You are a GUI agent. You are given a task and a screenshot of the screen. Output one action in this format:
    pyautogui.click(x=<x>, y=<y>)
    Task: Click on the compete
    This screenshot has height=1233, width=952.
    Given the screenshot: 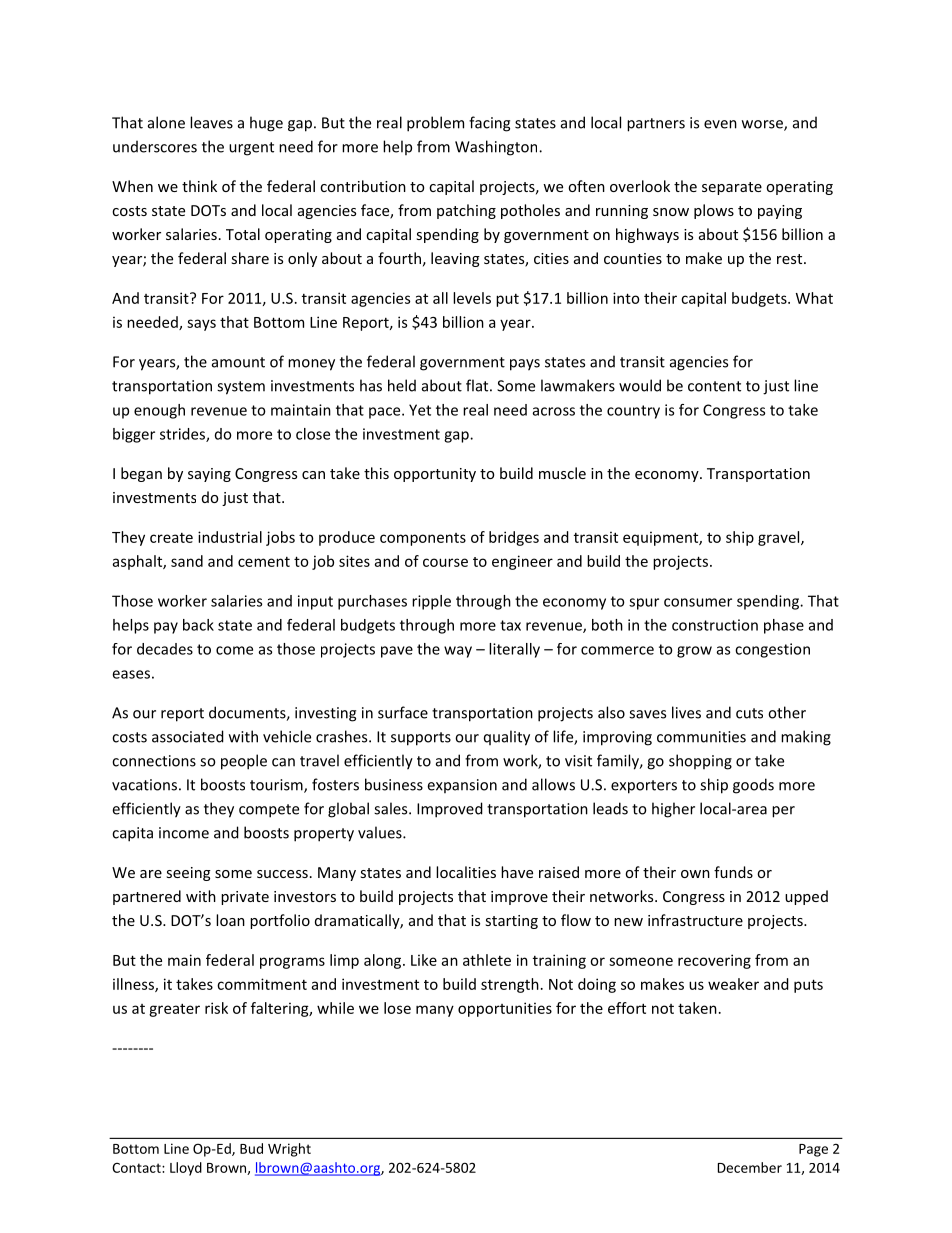 What is the action you would take?
    pyautogui.click(x=269, y=811)
